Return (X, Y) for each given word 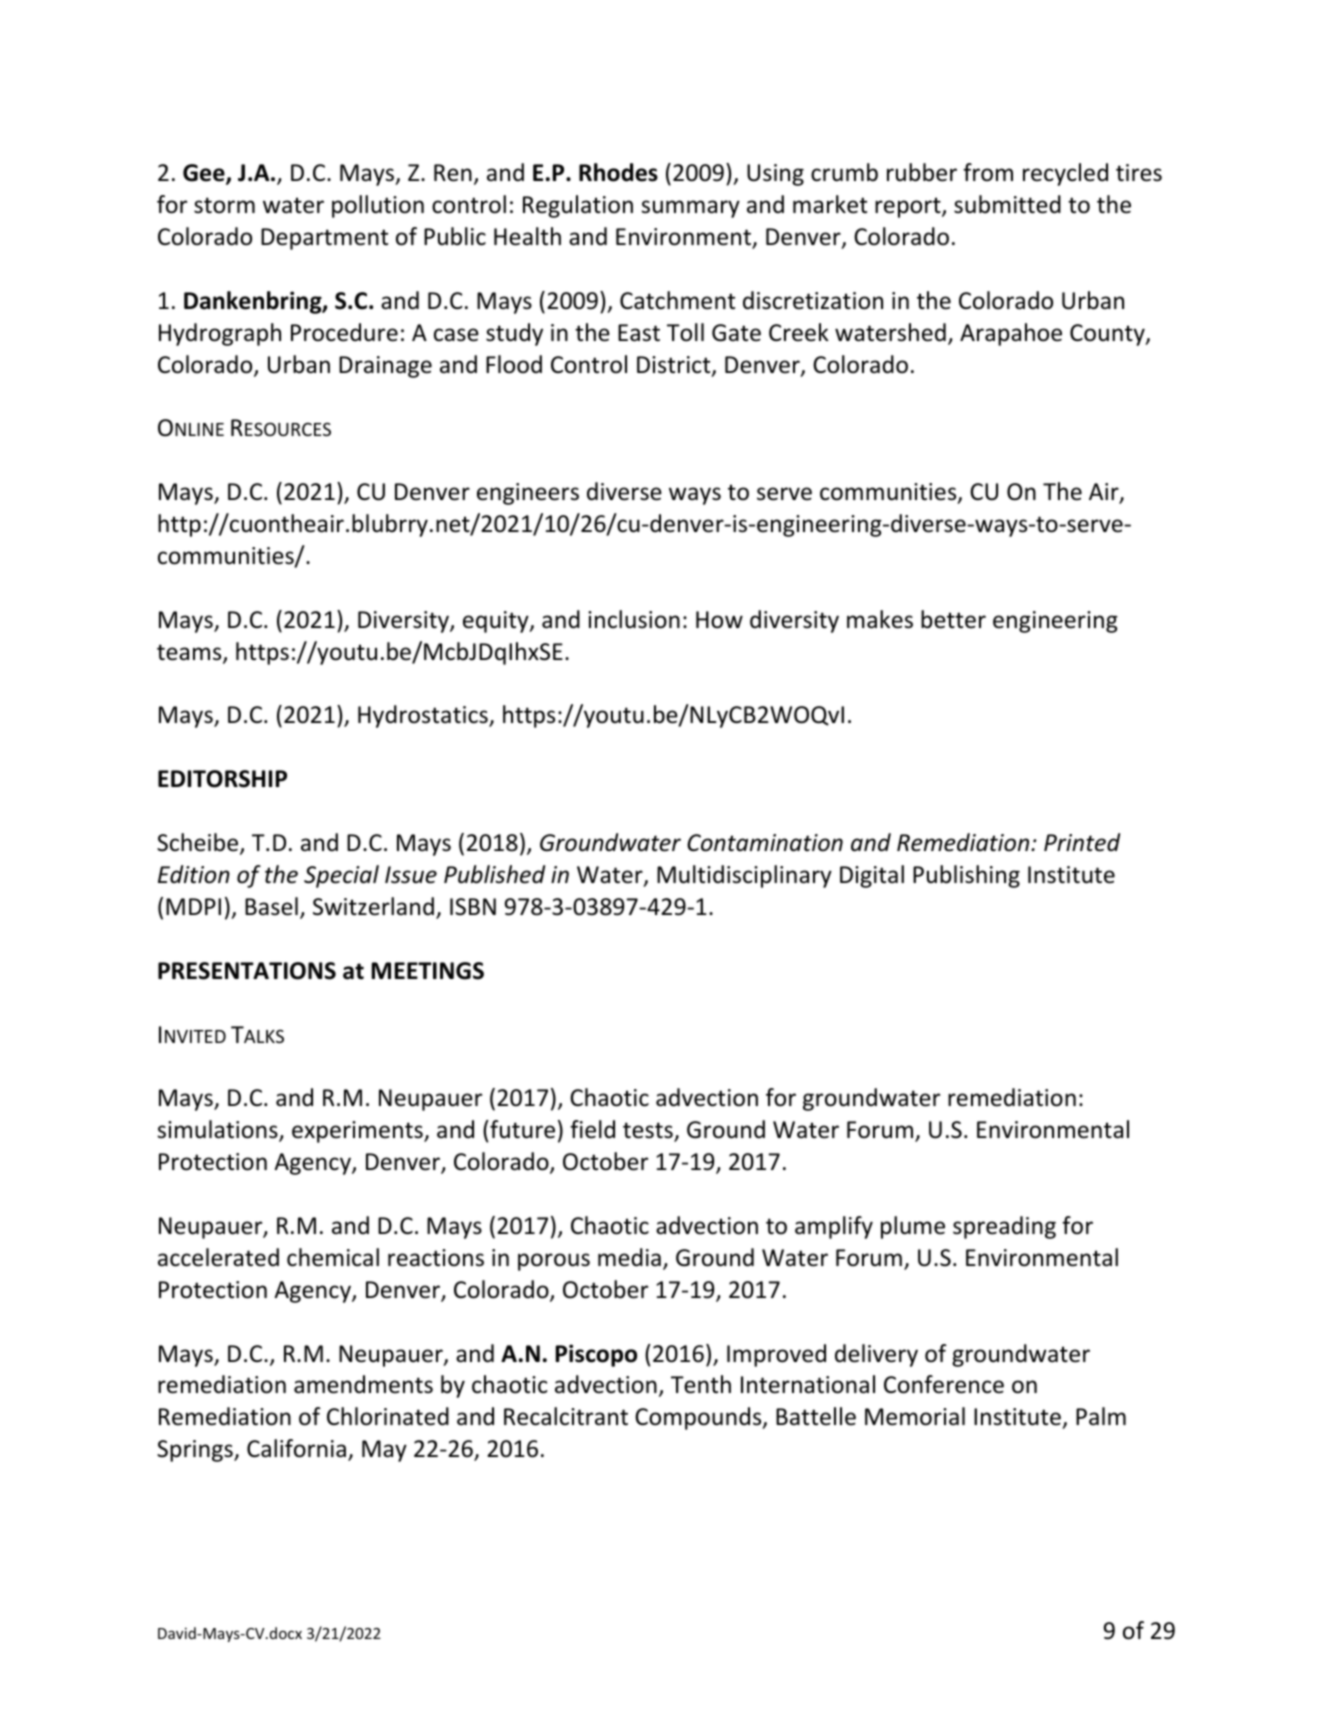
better (953, 619)
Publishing (966, 876)
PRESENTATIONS (247, 971)
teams (190, 653)
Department (324, 239)
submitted (1007, 204)
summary (690, 209)
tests (649, 1131)
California (298, 1450)
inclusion (634, 619)
